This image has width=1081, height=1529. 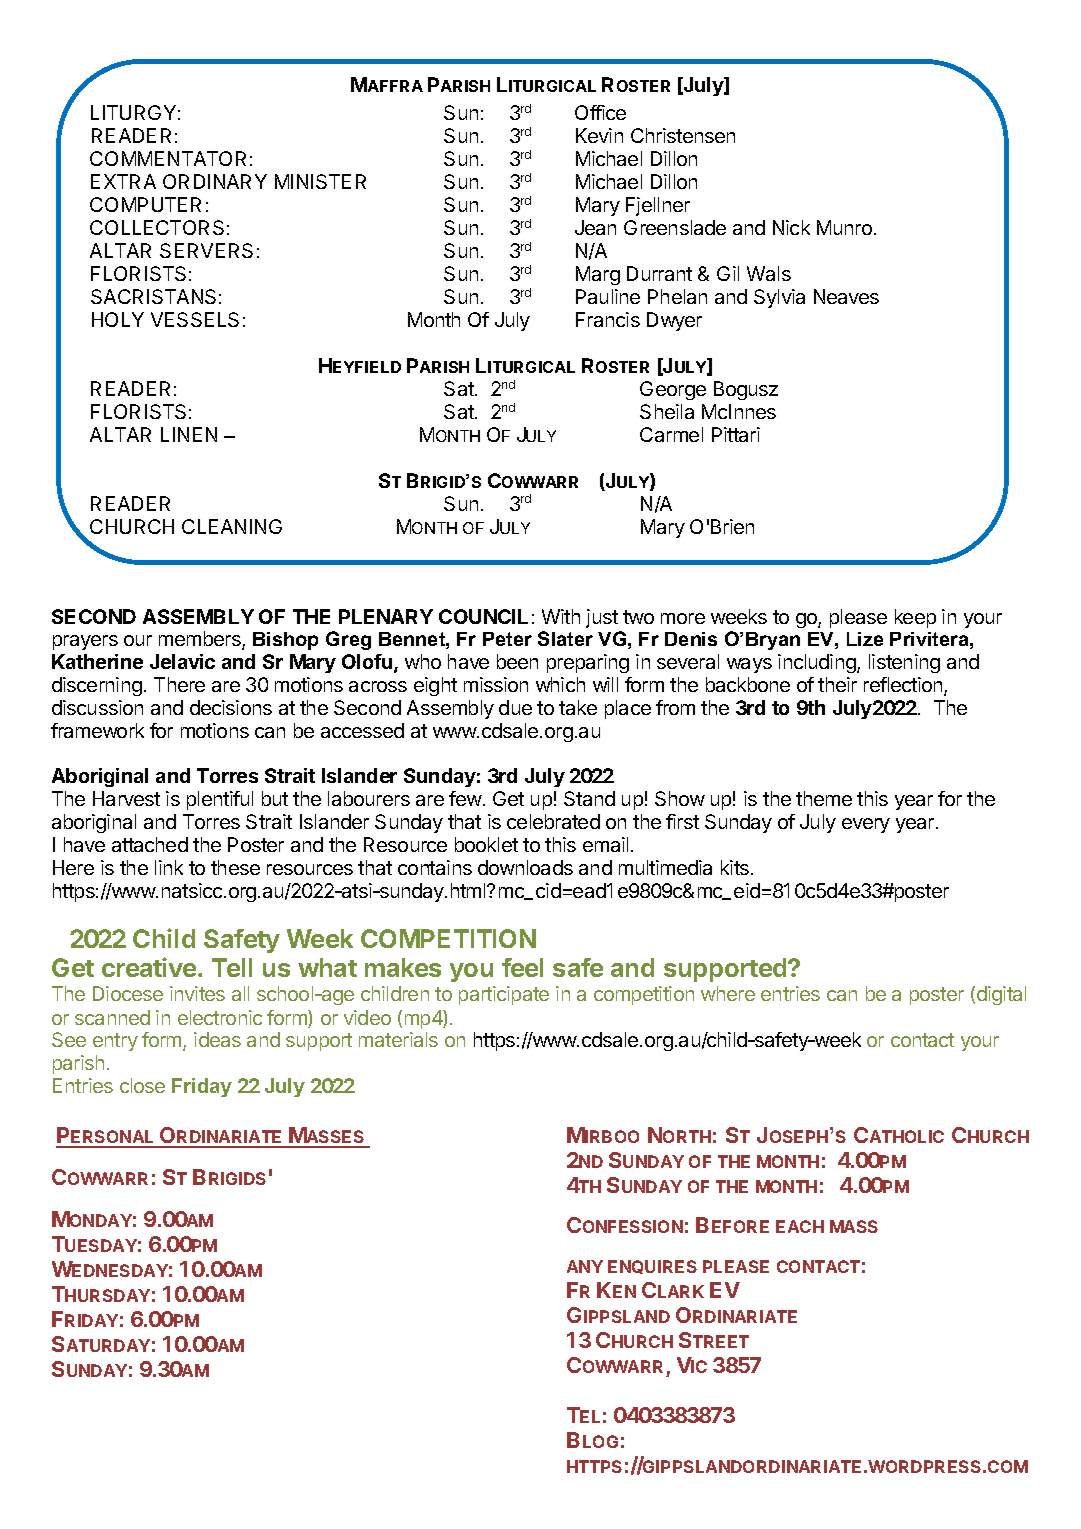 I want to click on Kevin, so click(x=599, y=135).
